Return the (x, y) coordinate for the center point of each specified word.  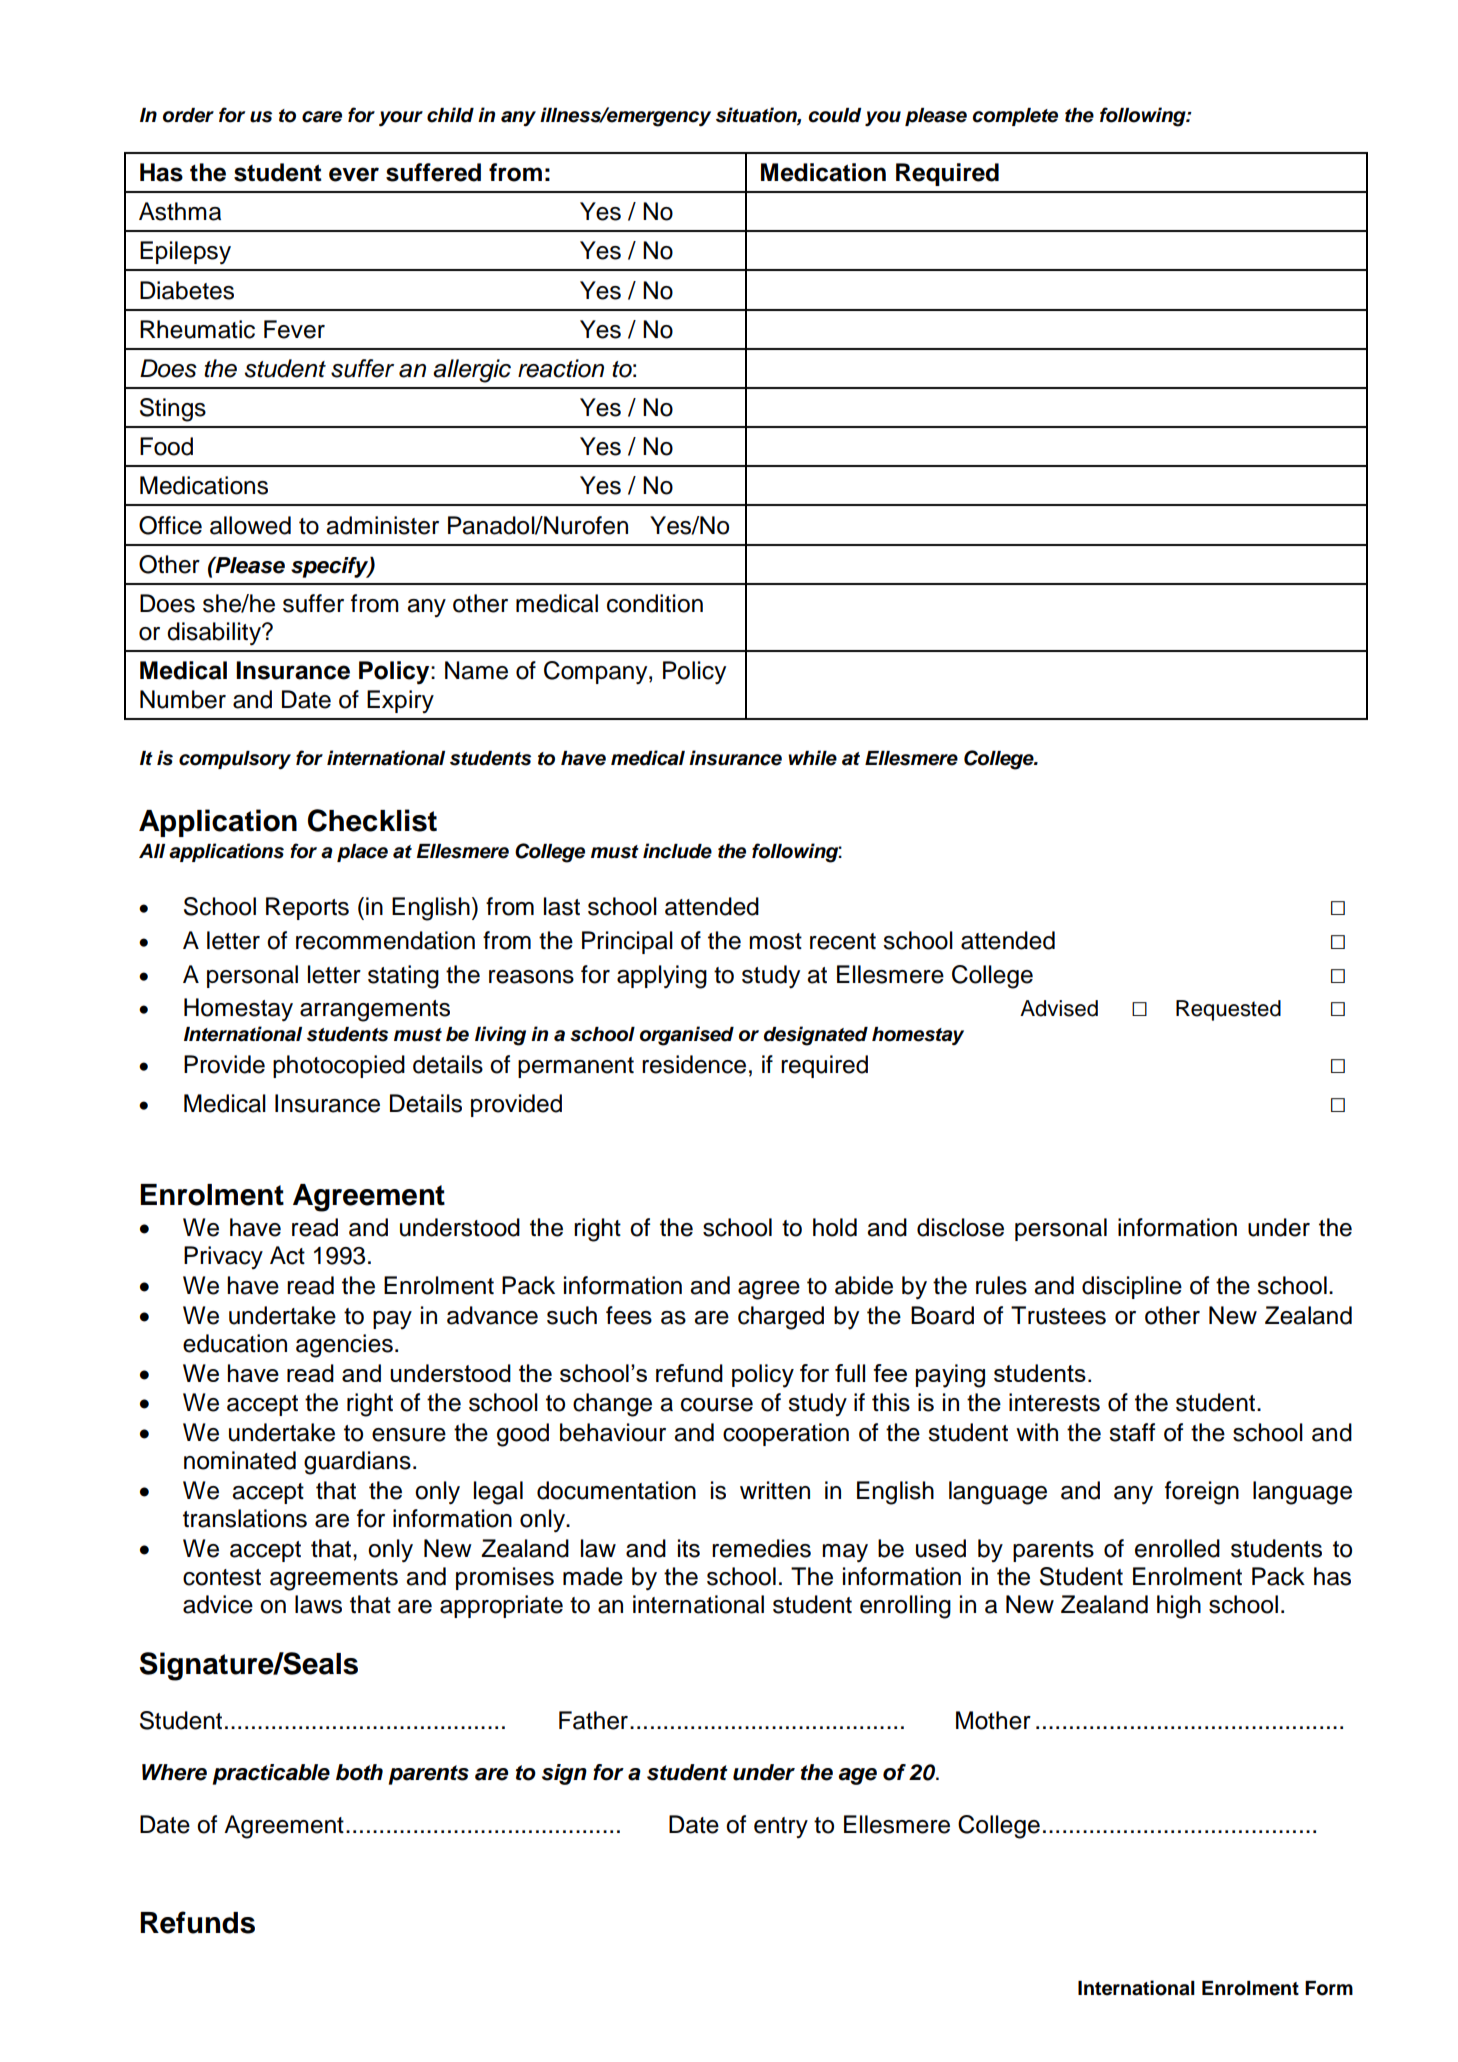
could (835, 115)
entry (781, 1827)
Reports (307, 908)
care (322, 117)
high (1179, 1607)
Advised (1059, 1008)
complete (1015, 117)
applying (662, 977)
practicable (271, 1774)
